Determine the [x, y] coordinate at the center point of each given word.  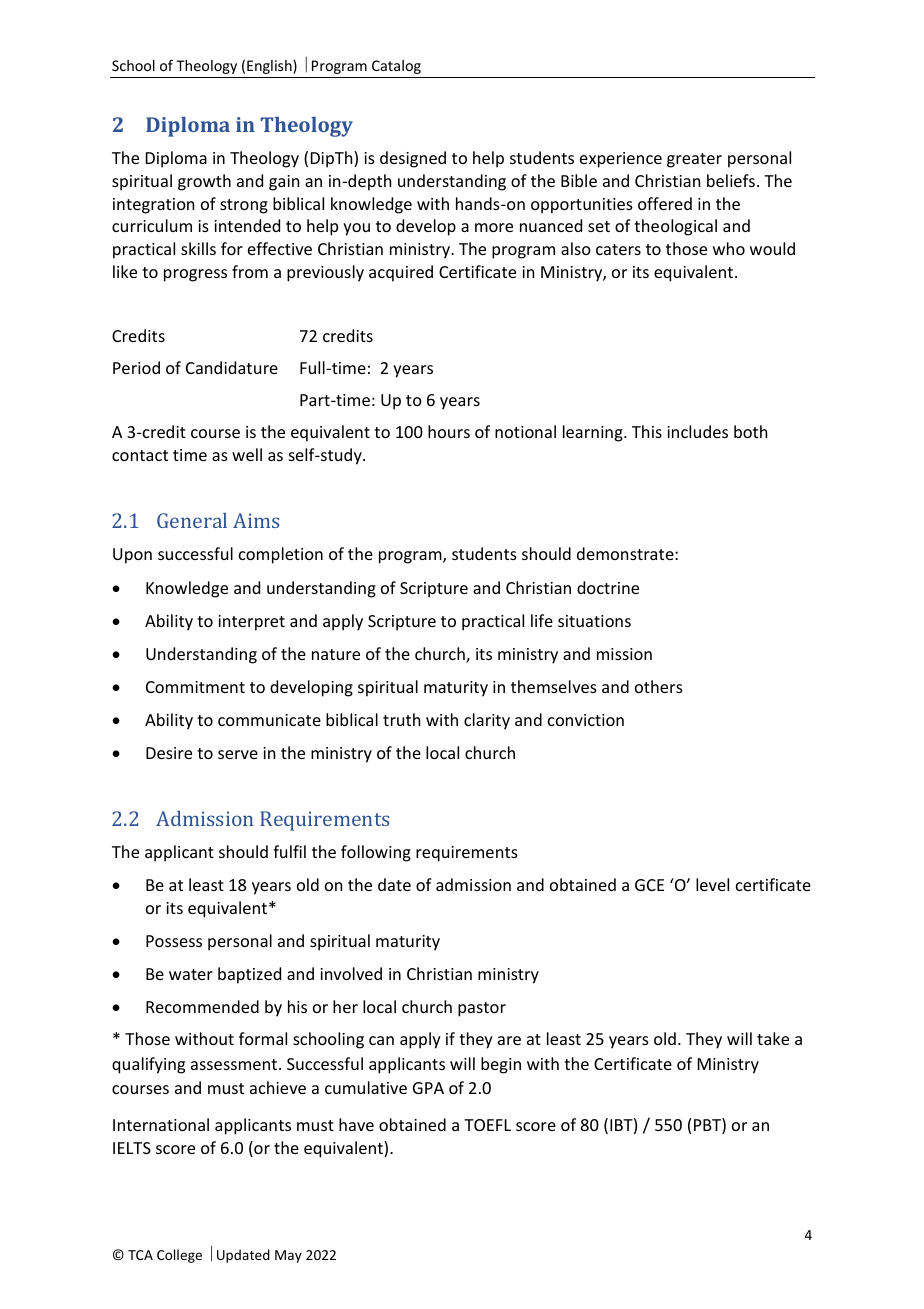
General [192, 520]
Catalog [396, 67]
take [773, 1038]
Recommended [202, 1006]
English [270, 67]
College [179, 1256]
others [659, 686]
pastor [482, 1009]
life [542, 620]
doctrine [608, 587]
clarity [487, 721]
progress [195, 275]
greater [694, 160]
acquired [401, 273]
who [729, 248]
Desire [169, 753]
